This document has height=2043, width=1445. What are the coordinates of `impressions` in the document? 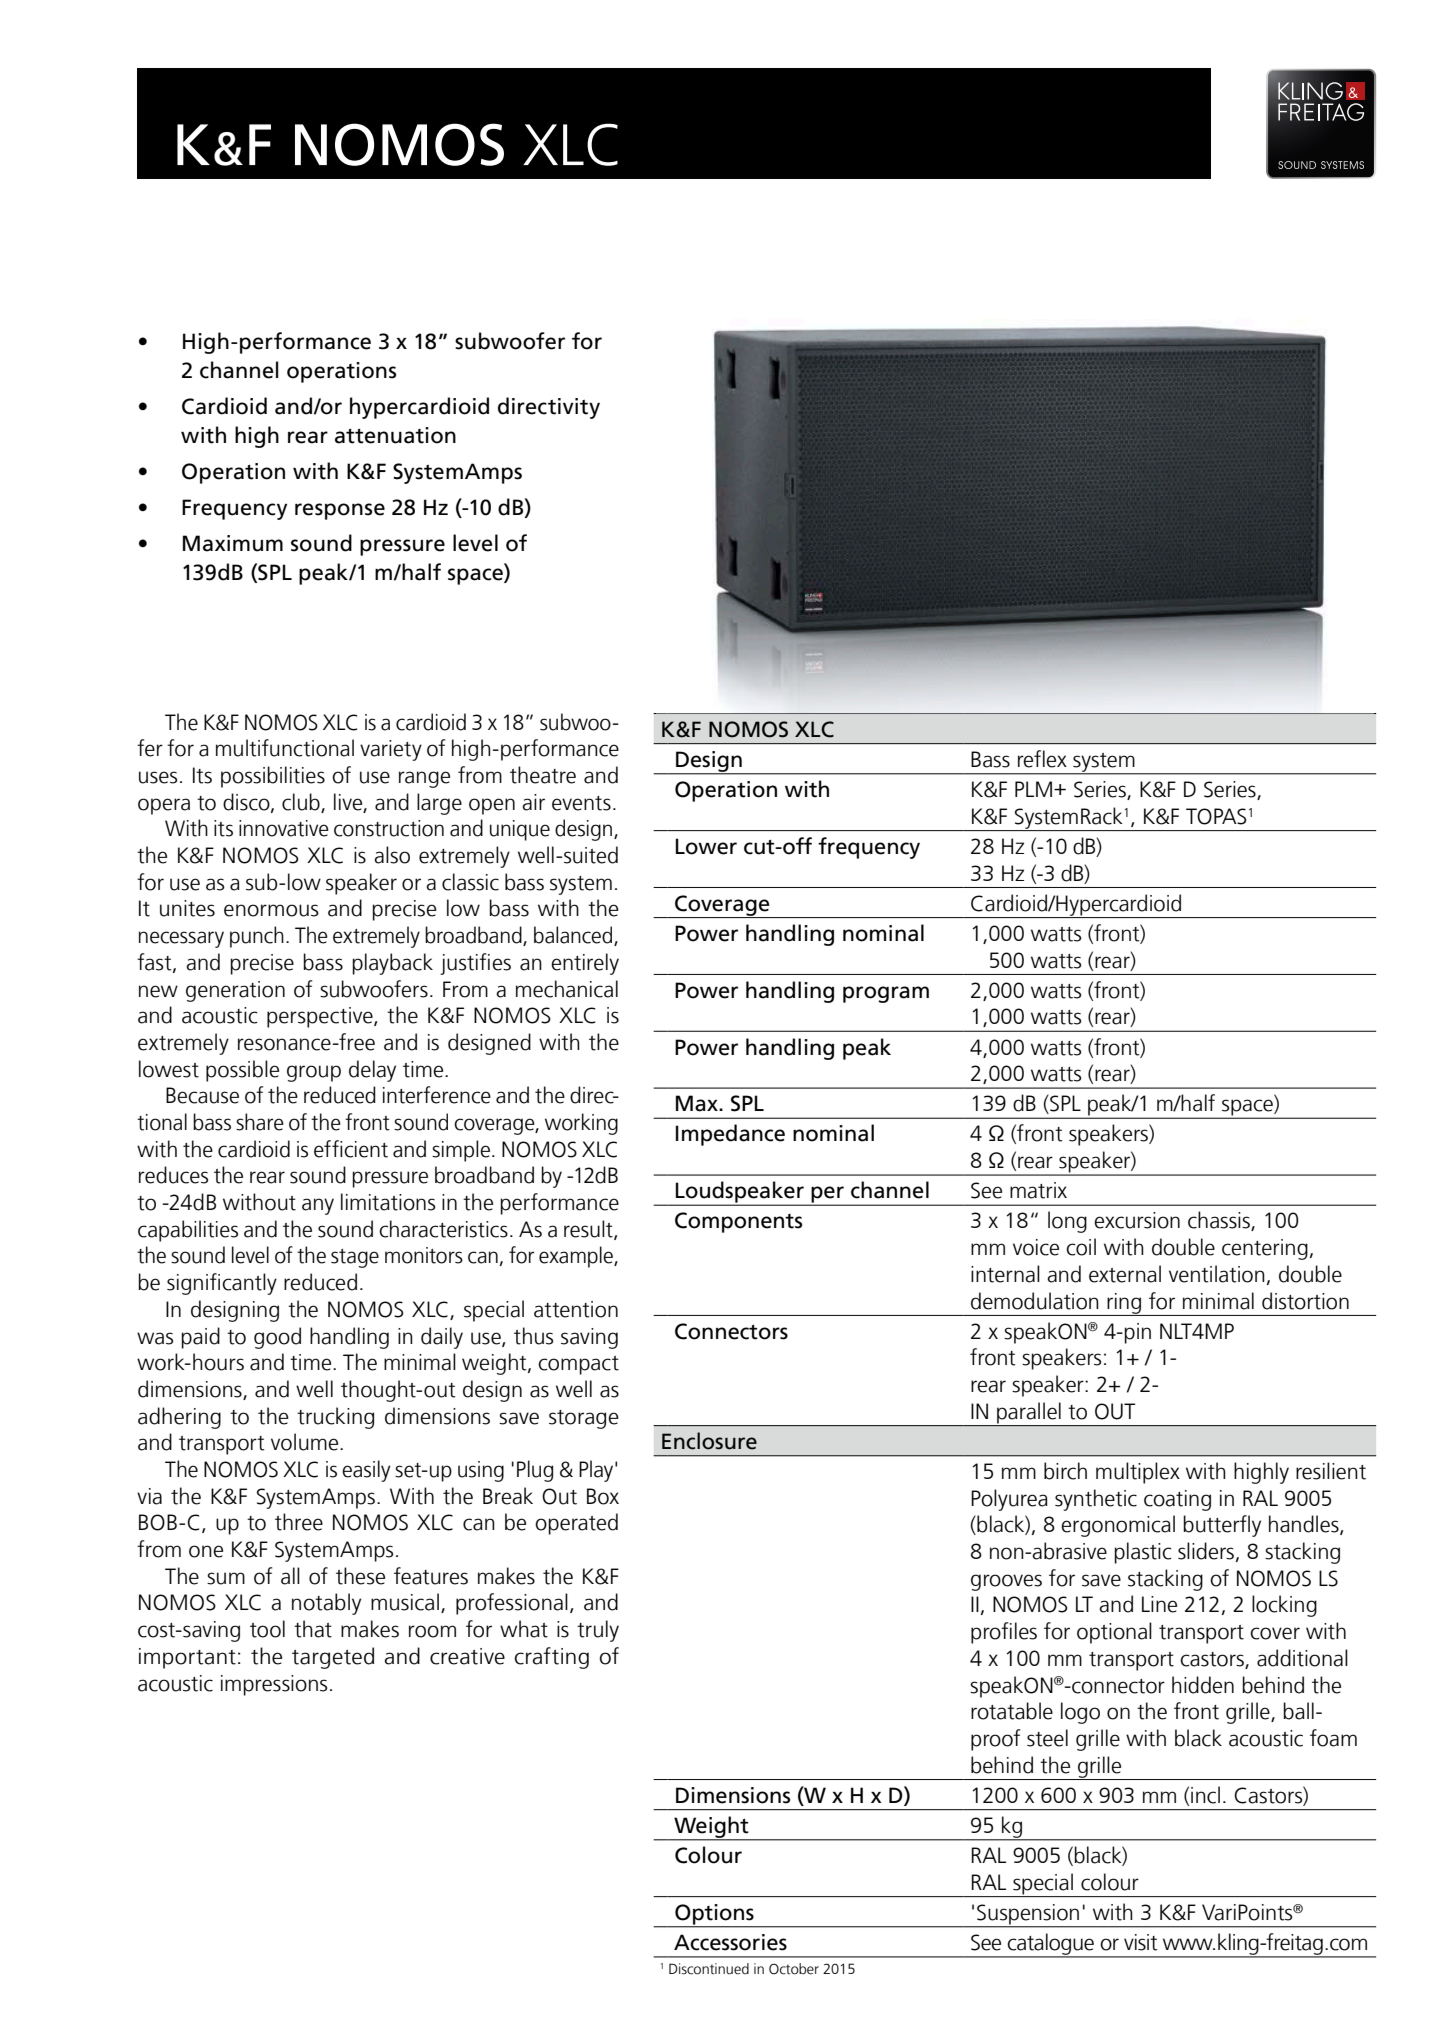 It's located at (274, 1685).
